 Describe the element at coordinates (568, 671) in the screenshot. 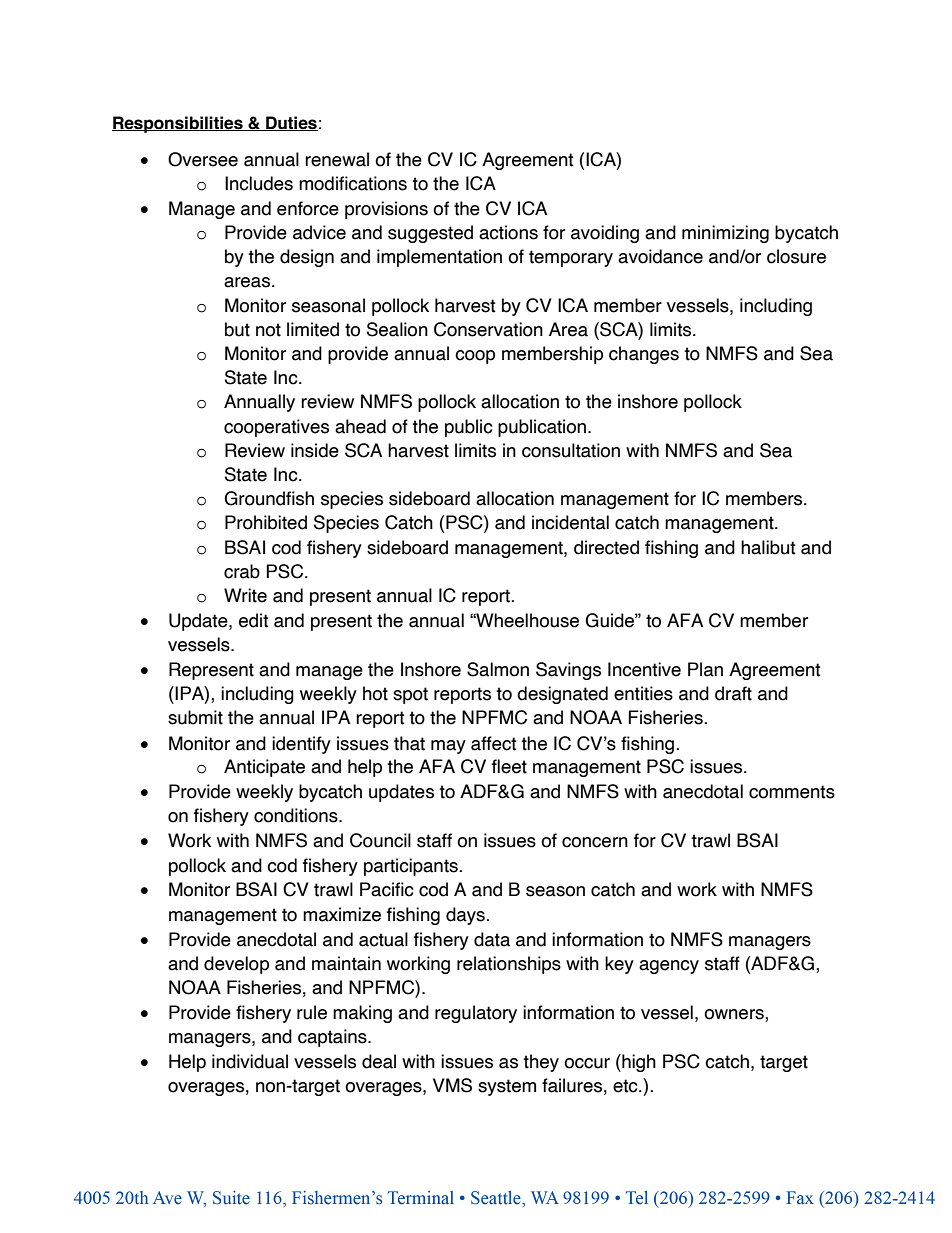

I see `Savings` at that location.
